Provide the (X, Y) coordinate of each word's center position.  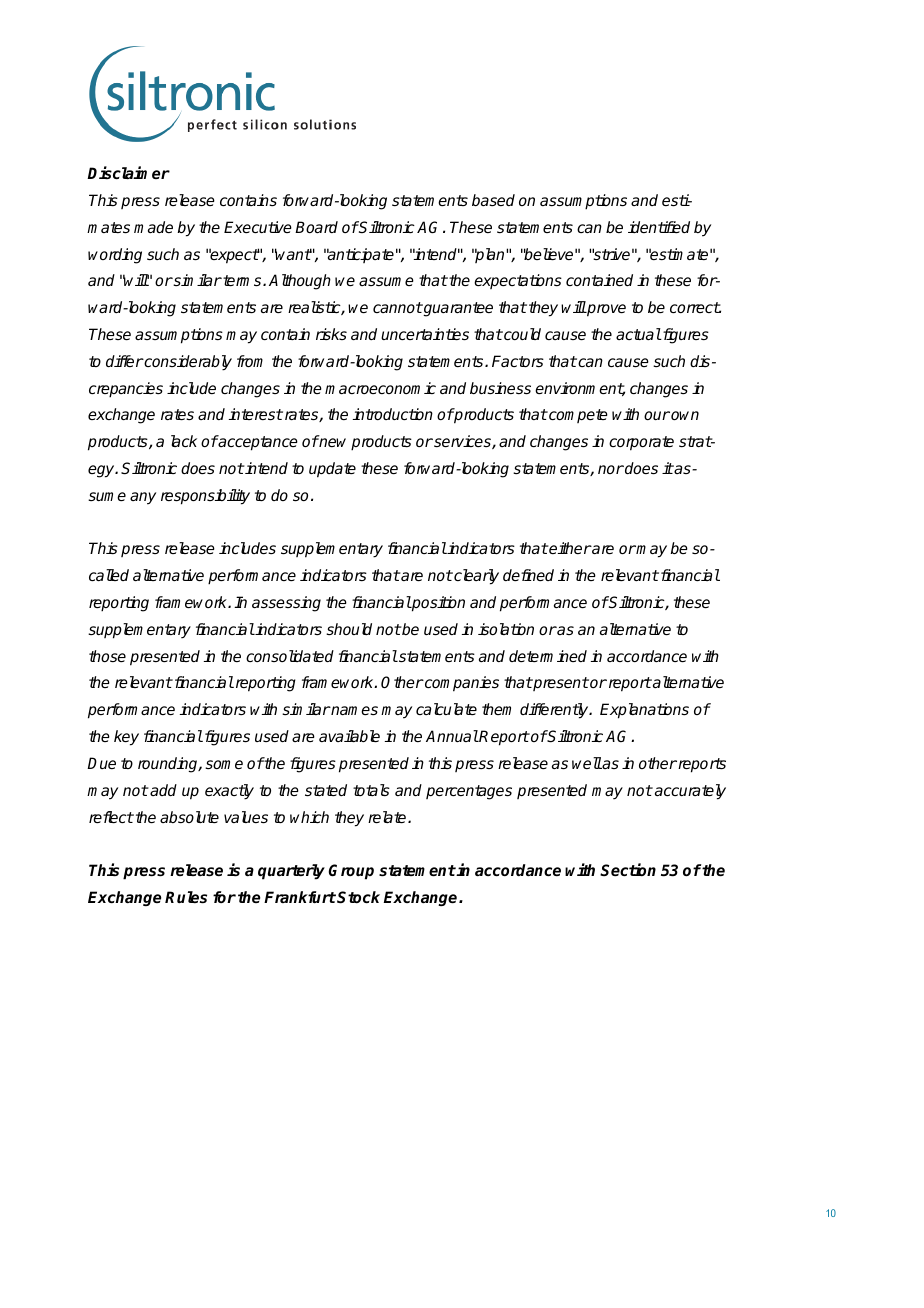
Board (316, 227)
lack (184, 441)
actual (638, 334)
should (349, 629)
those (107, 656)
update (332, 470)
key (126, 738)
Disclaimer (128, 172)
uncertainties (425, 334)
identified (659, 227)
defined (528, 575)
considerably (187, 363)
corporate (641, 443)
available (349, 736)
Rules (186, 897)
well (587, 763)
